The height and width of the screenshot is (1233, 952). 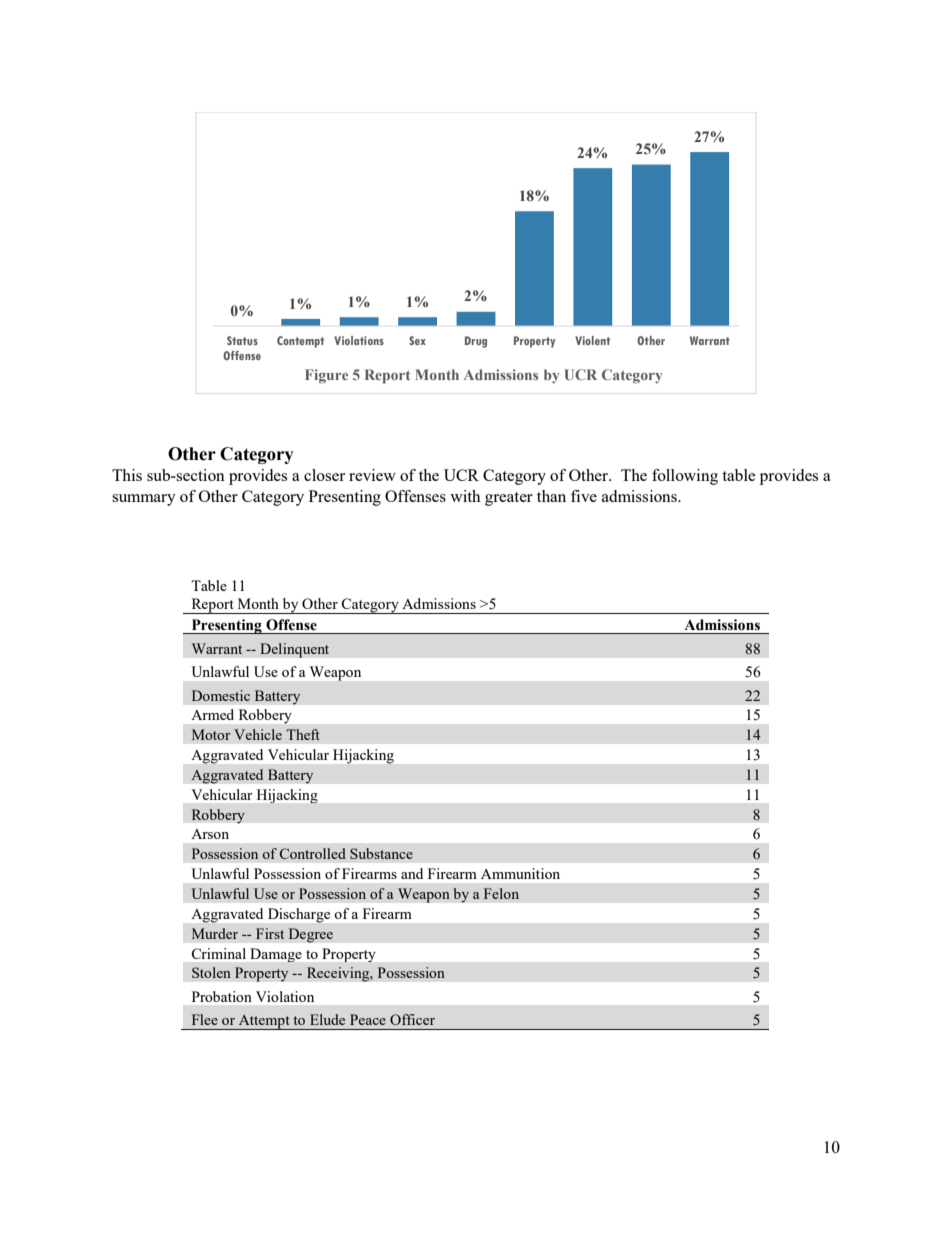 I want to click on Delinquent, so click(x=294, y=650).
